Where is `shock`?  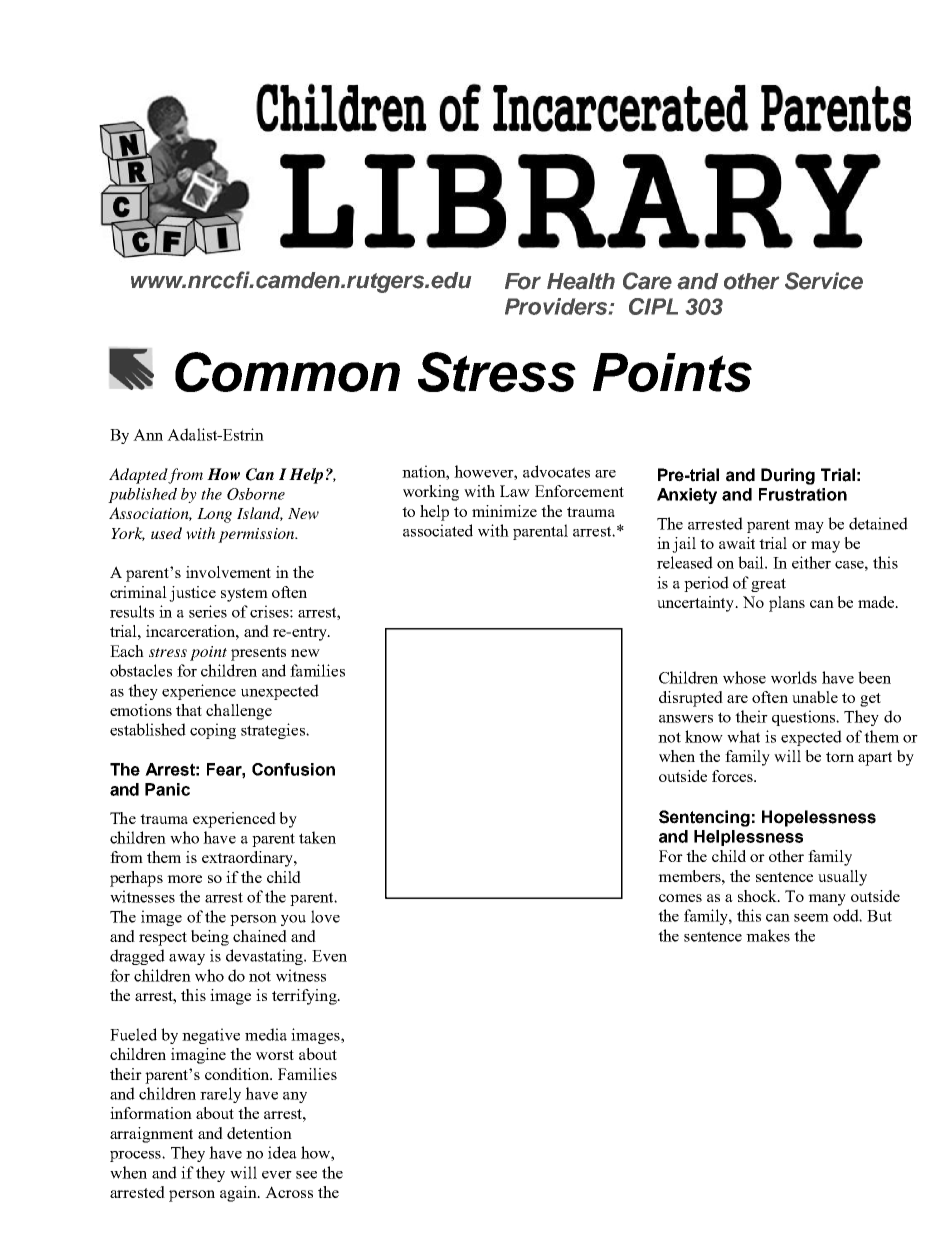
shock is located at coordinates (758, 896).
